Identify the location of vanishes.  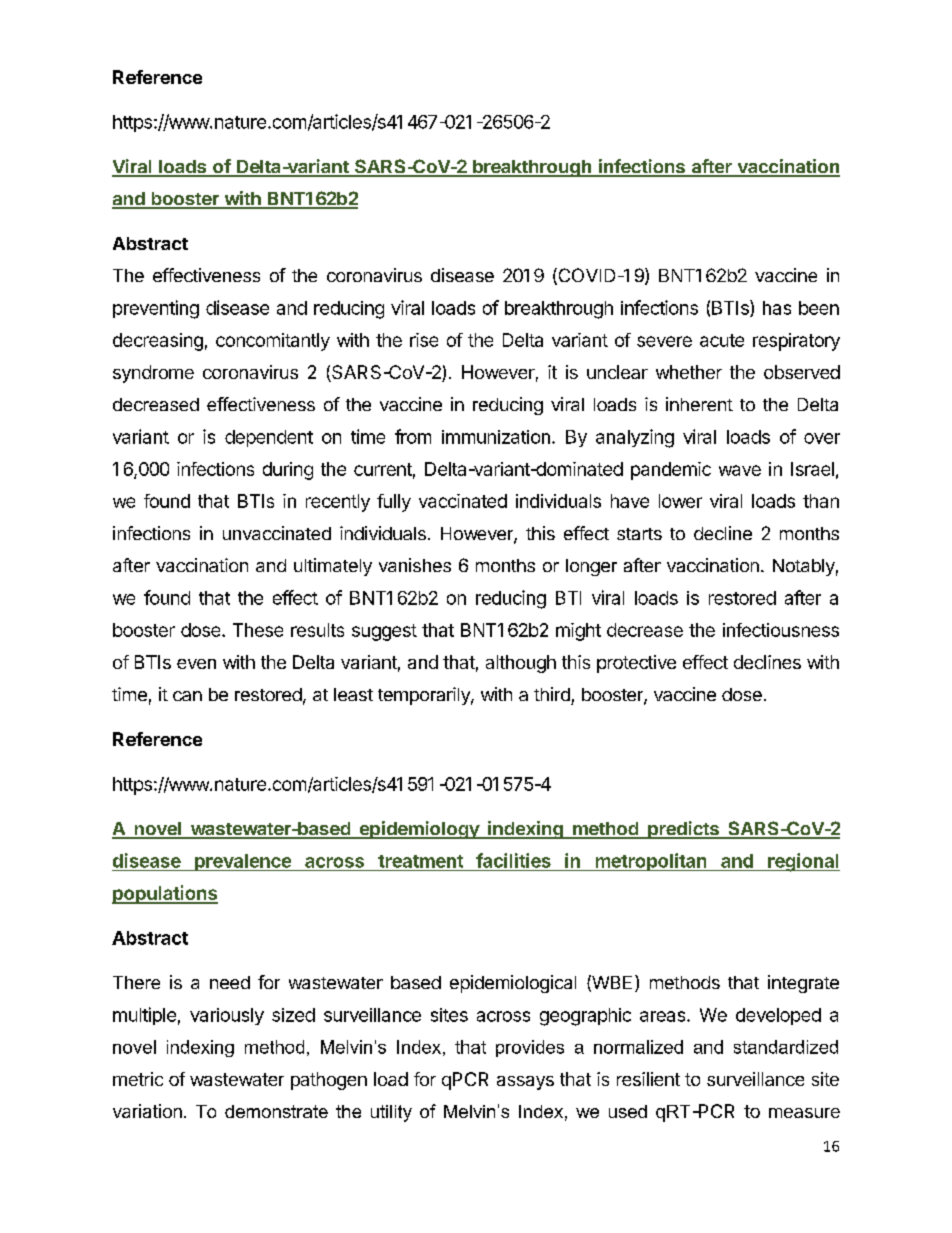
(415, 565).
